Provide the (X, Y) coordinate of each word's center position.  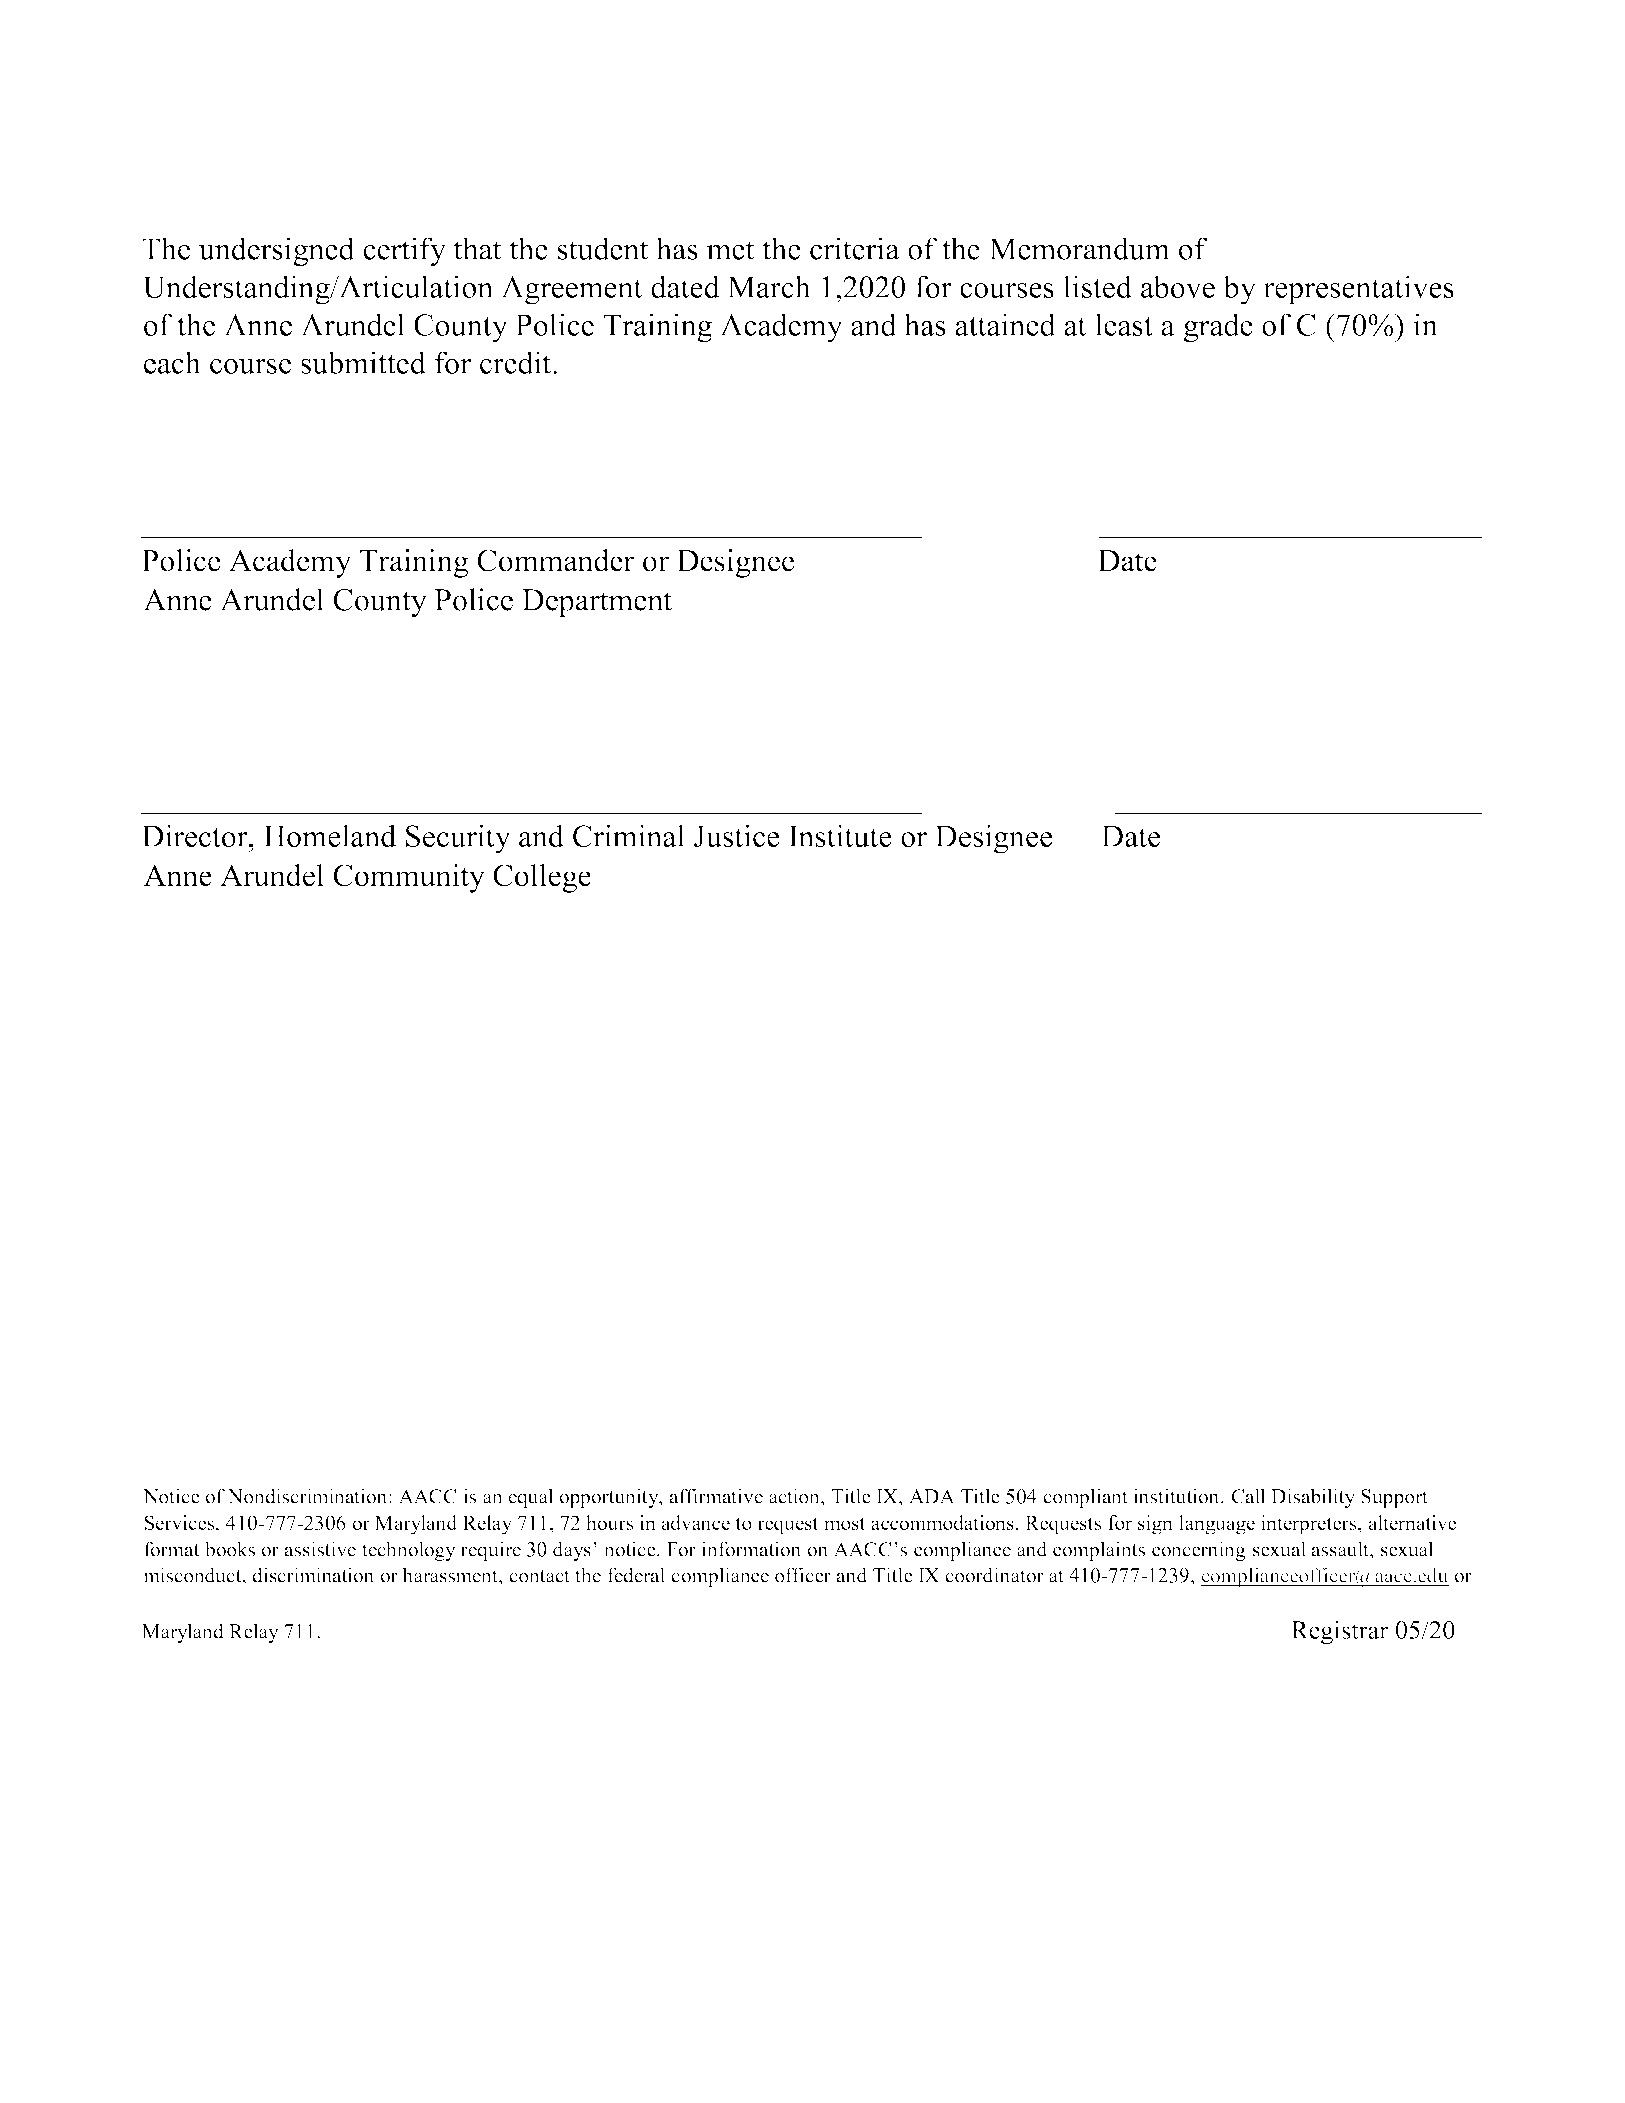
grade (1218, 328)
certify (404, 252)
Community (409, 878)
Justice (737, 835)
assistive (320, 1549)
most (845, 1523)
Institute (840, 835)
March (769, 286)
